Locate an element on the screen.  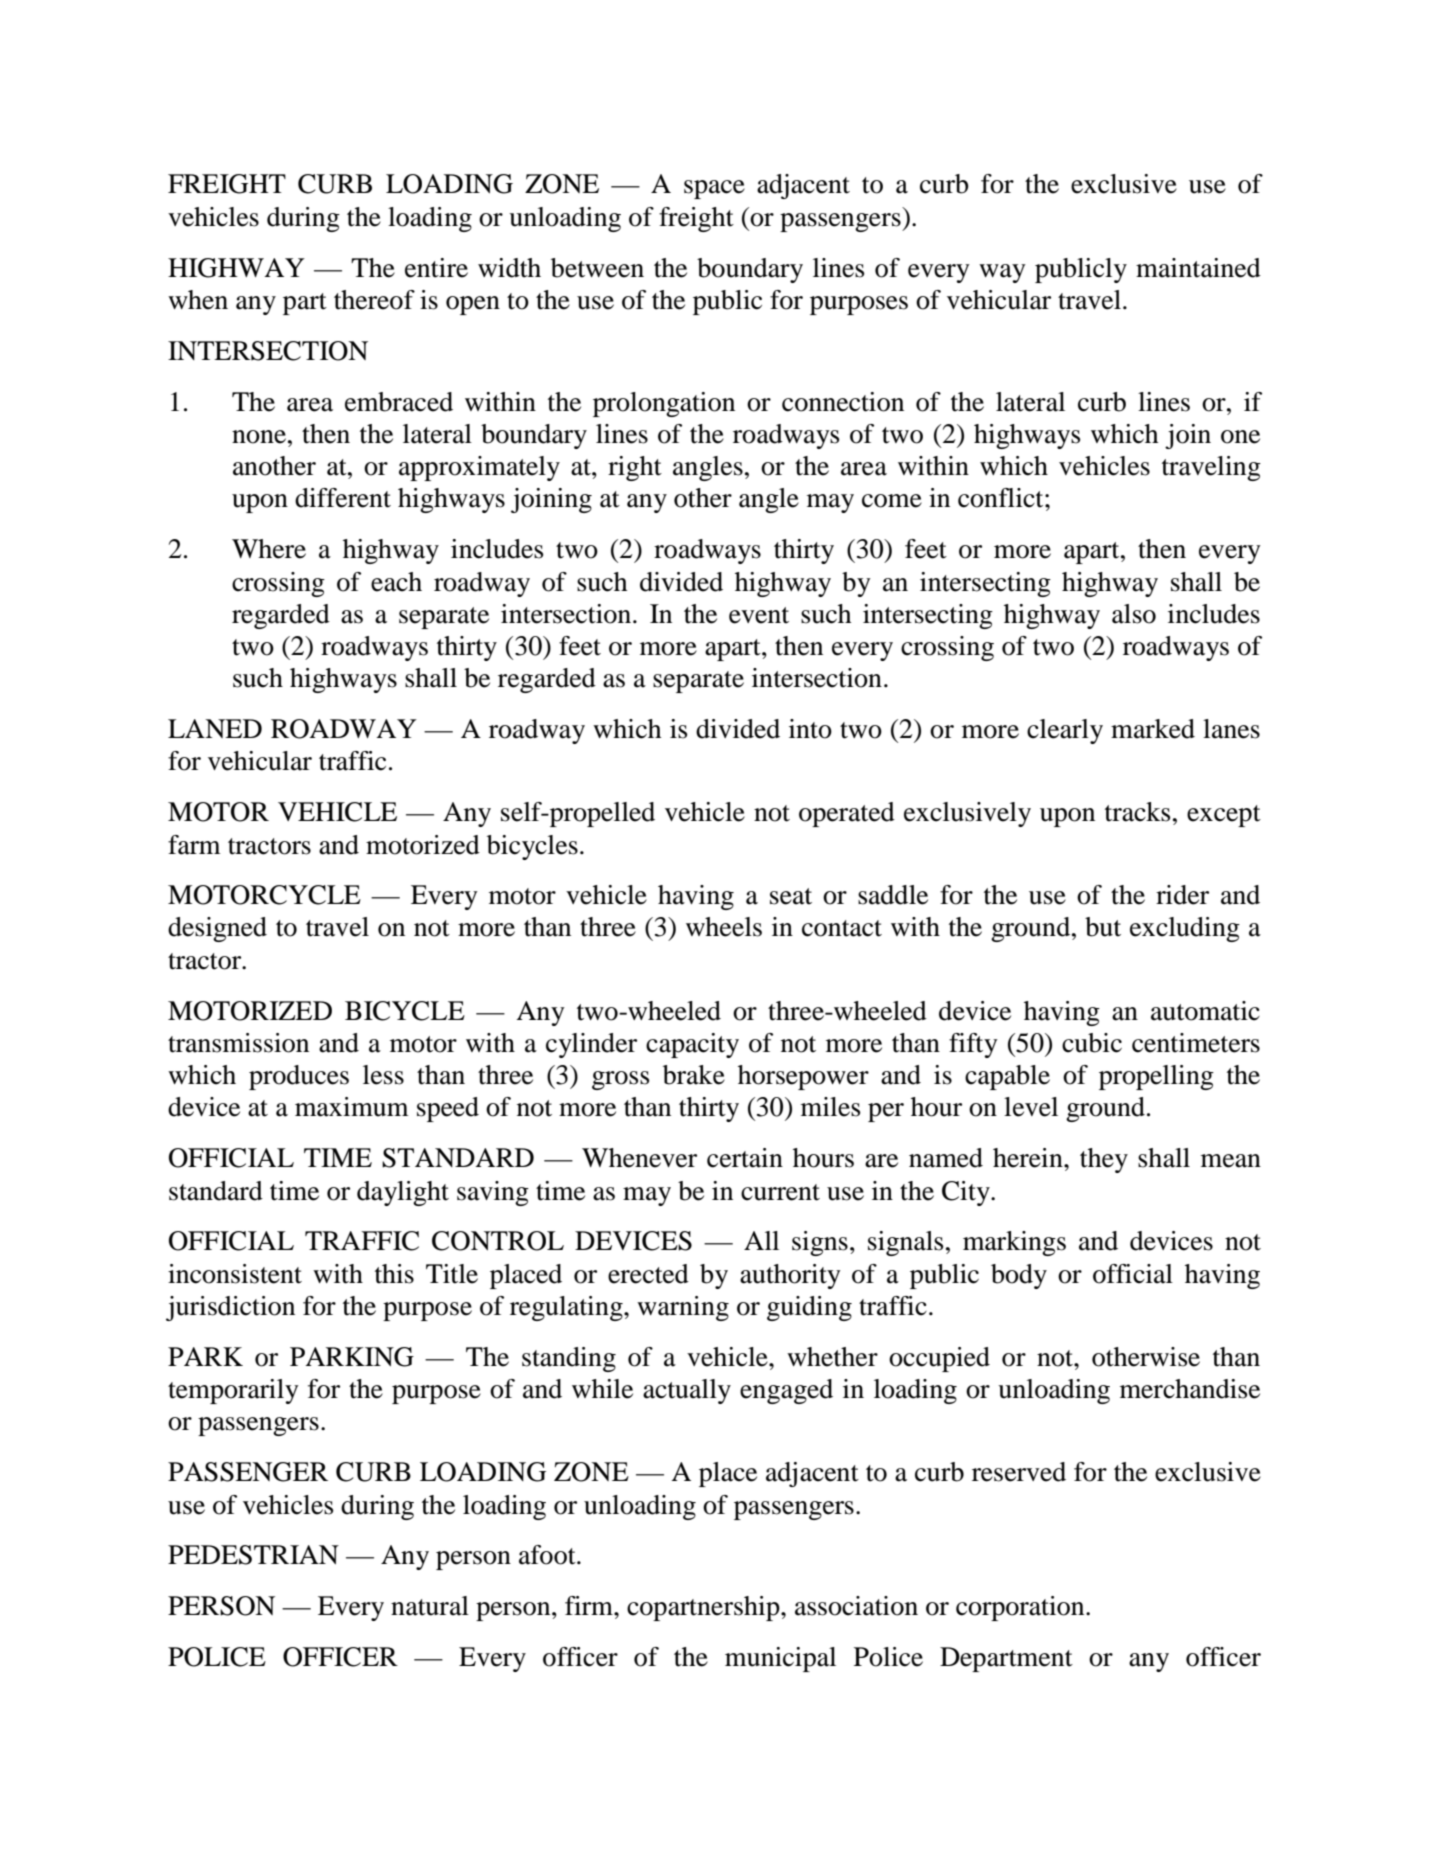
PEDESTRIAN is located at coordinates (253, 1555).
